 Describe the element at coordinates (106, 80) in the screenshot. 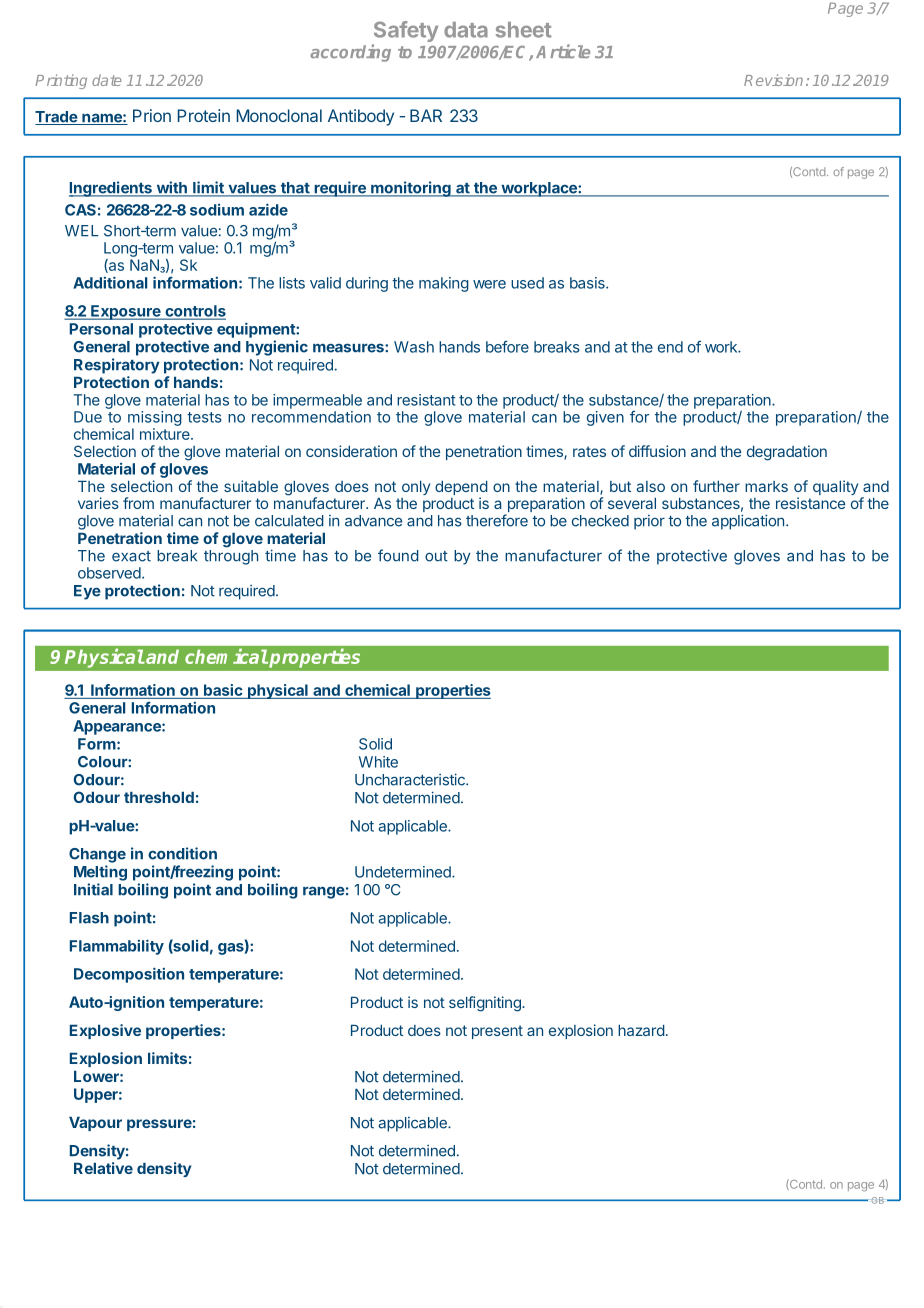

I see `date` at that location.
